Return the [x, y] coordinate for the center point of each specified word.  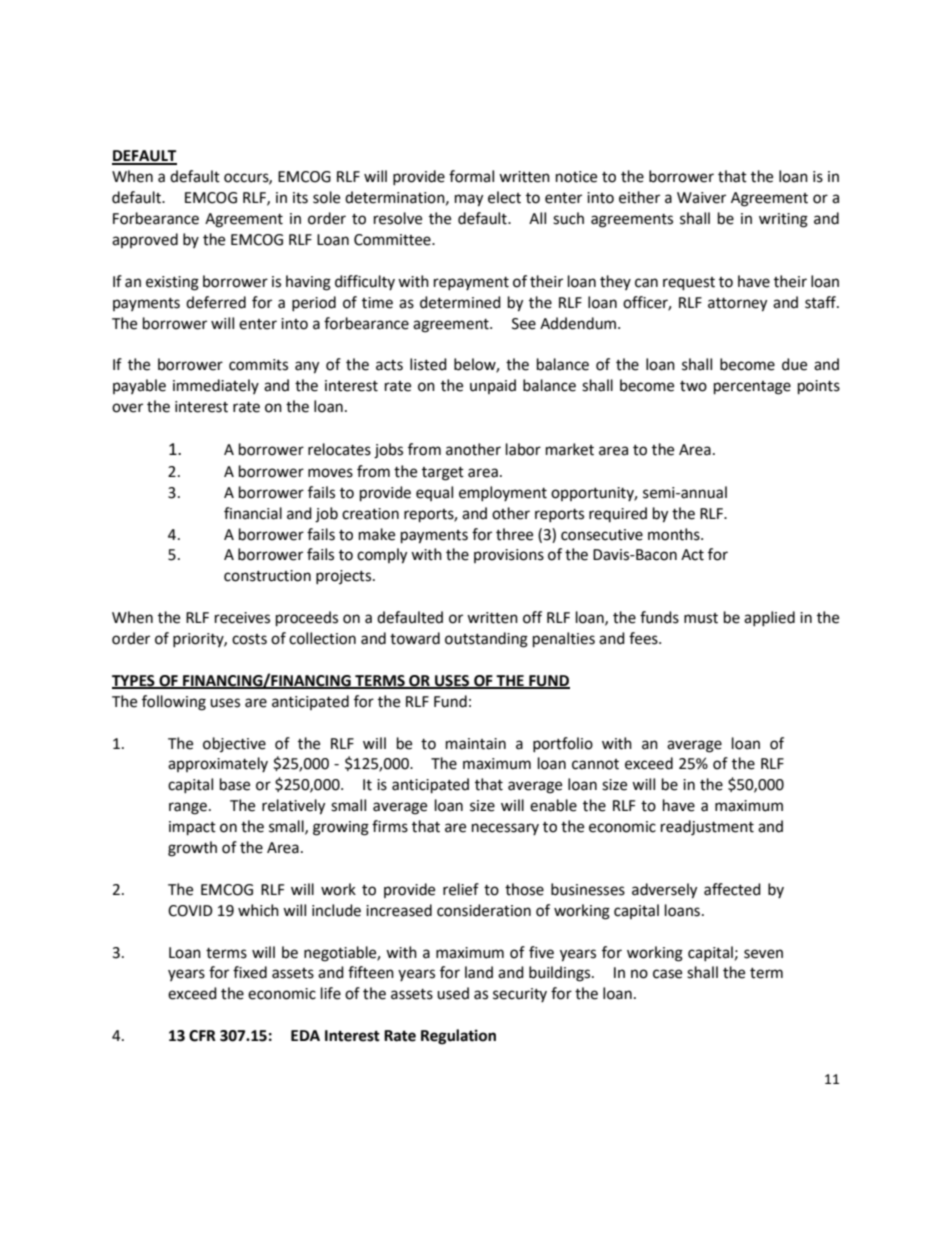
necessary [505, 829]
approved [145, 240]
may [469, 200]
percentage [752, 388]
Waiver [701, 198]
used [453, 993]
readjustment [707, 828]
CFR [202, 1036]
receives [242, 618]
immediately [216, 386]
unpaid [493, 386]
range [188, 808]
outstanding [486, 640]
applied [769, 618]
